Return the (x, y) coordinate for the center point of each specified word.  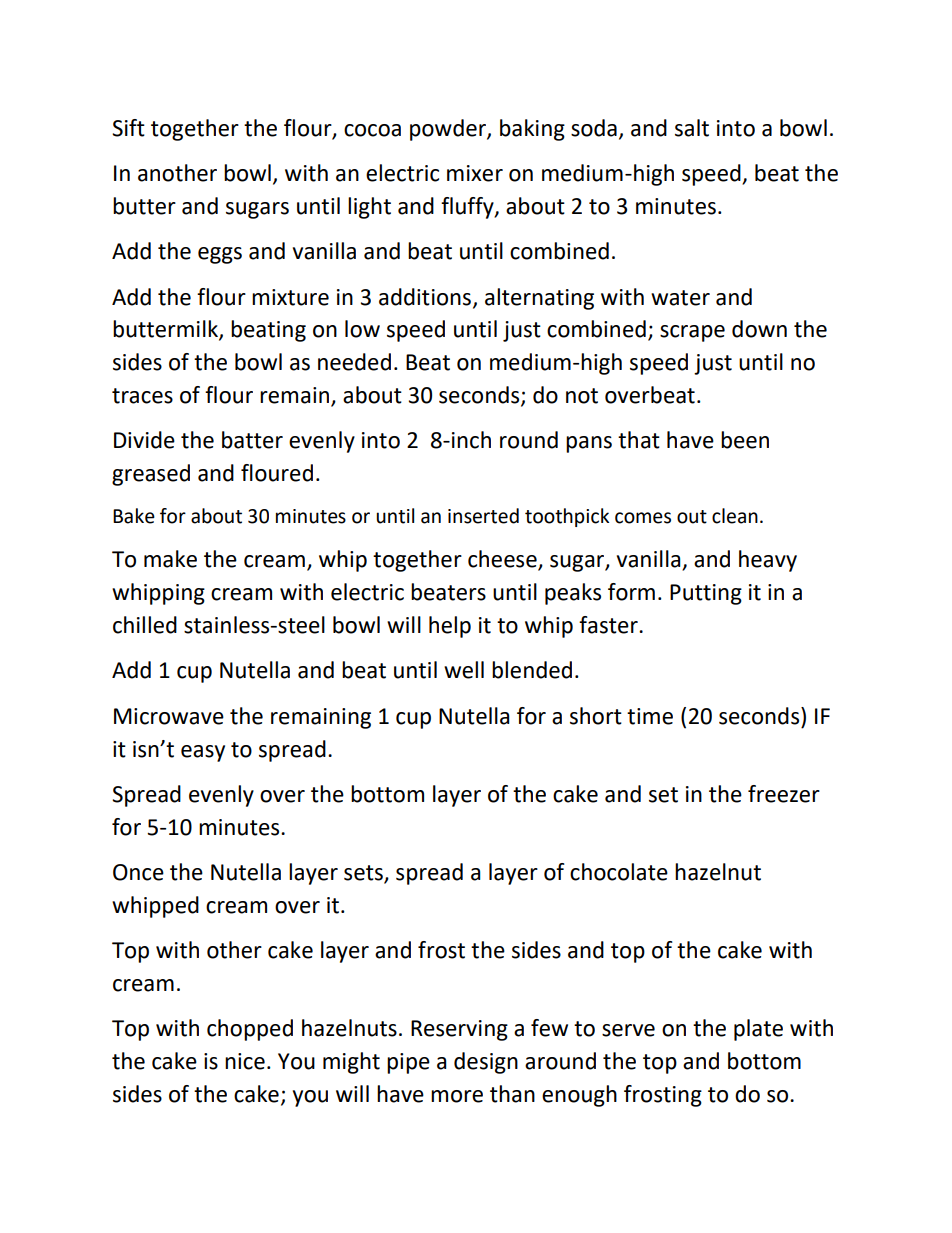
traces (142, 396)
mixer (475, 173)
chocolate (619, 872)
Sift (128, 128)
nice (245, 1061)
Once (138, 872)
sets (364, 874)
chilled (145, 625)
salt (692, 128)
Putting (706, 594)
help (450, 627)
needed (354, 362)
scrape (692, 333)
